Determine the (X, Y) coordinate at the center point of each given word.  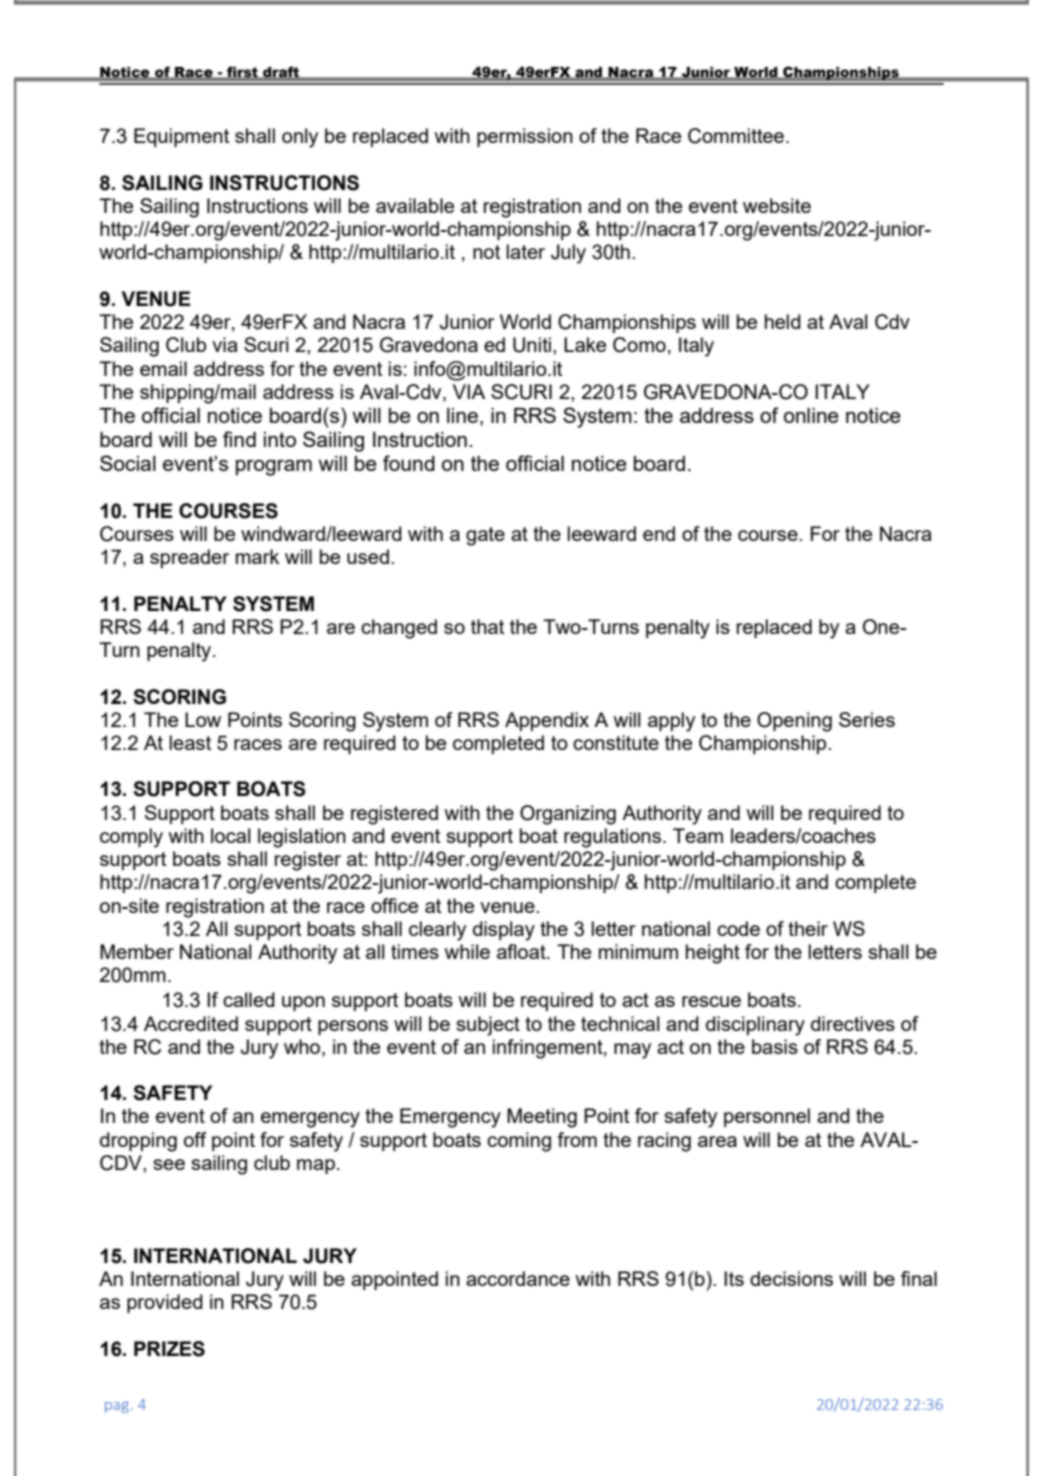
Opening (794, 722)
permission (525, 137)
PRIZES (169, 1349)
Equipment (181, 137)
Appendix (547, 721)
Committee (736, 136)
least (190, 742)
